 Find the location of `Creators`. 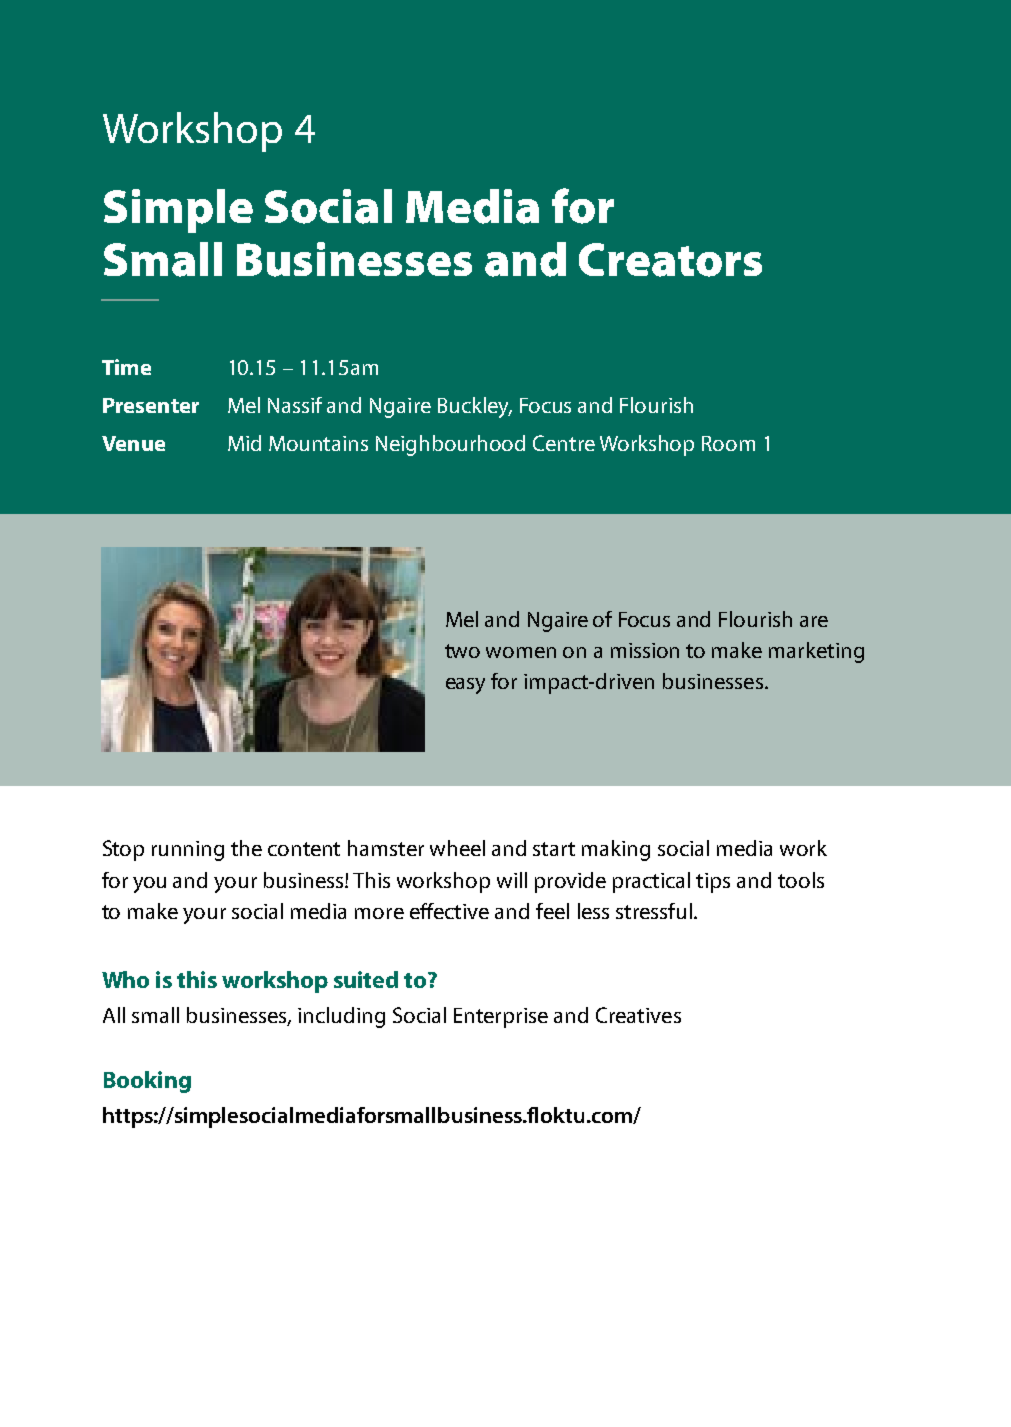

Creators is located at coordinates (670, 260).
